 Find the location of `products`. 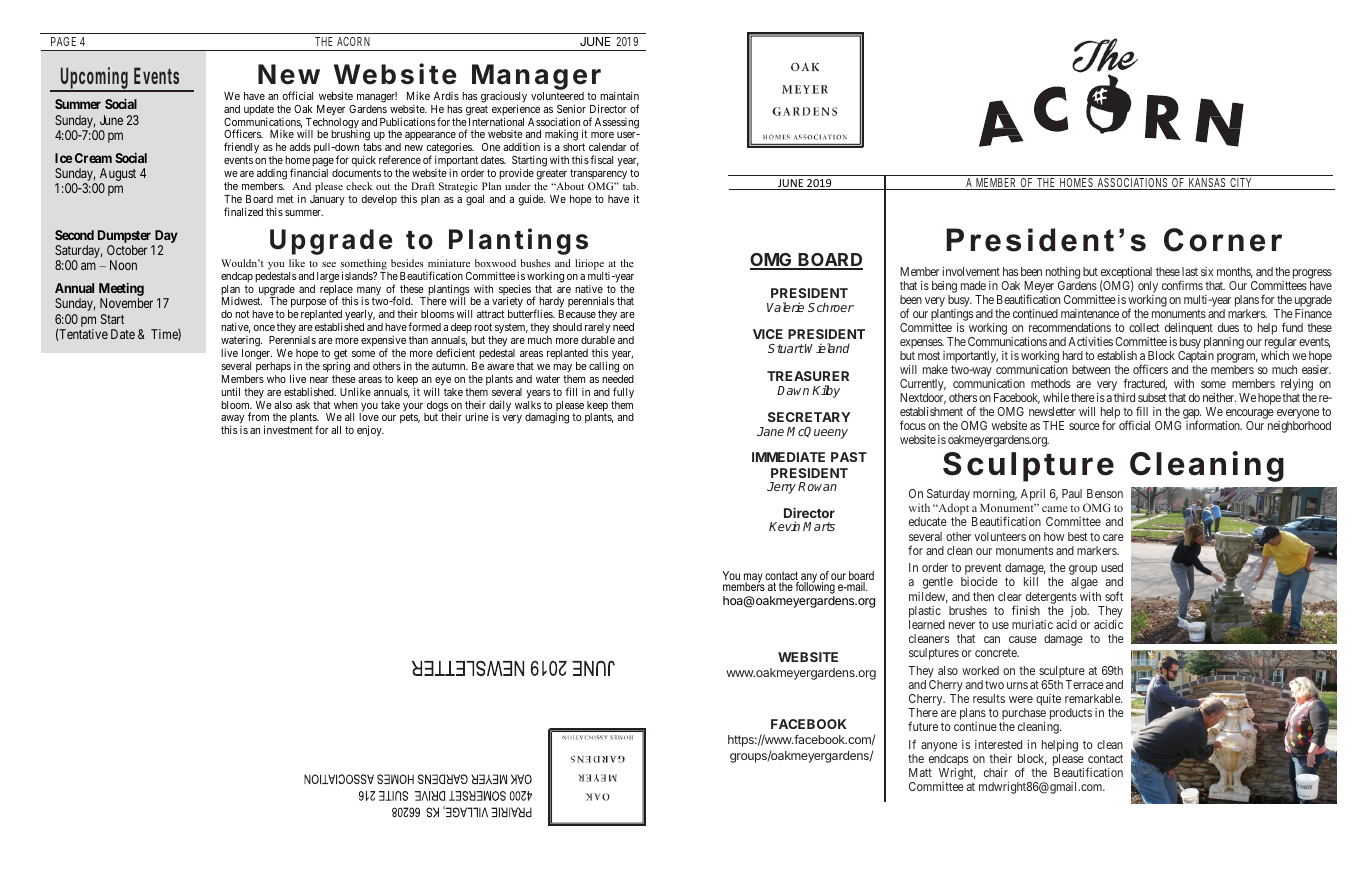

products is located at coordinates (1071, 714).
